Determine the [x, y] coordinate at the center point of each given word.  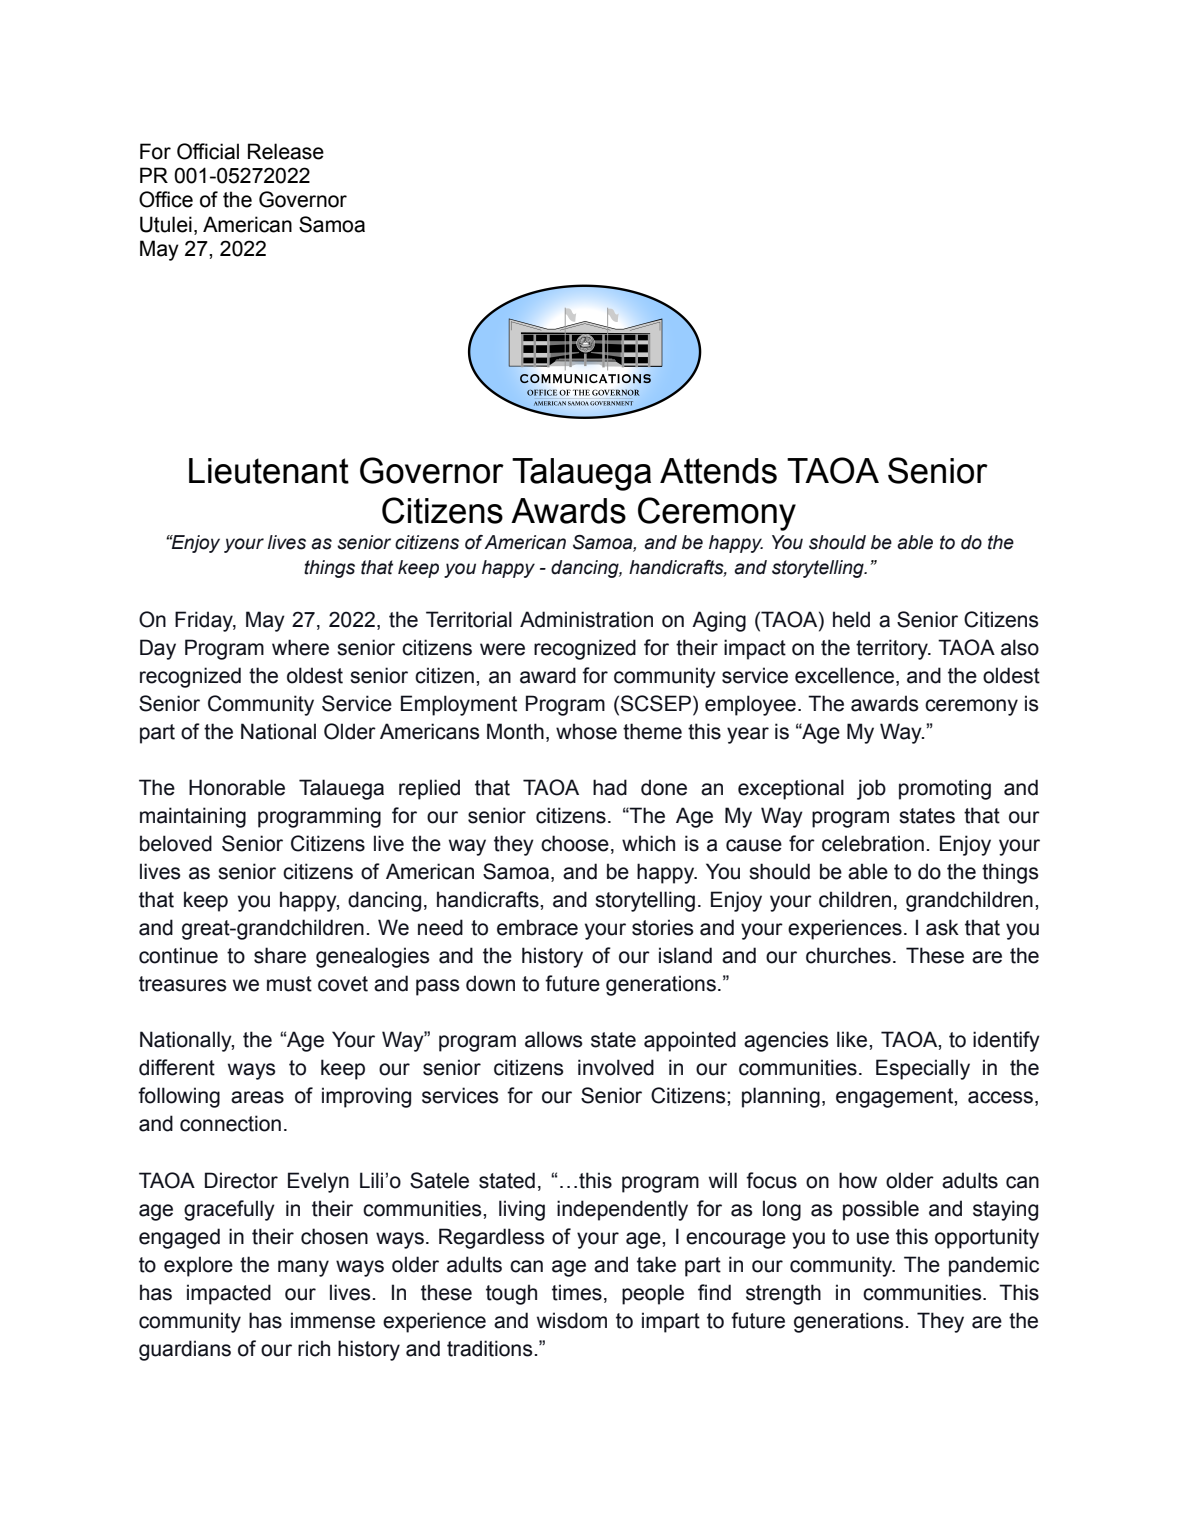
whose [586, 731]
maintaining [193, 817]
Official [208, 151]
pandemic [994, 1266]
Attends [718, 471]
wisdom [572, 1320]
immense [333, 1320]
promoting [945, 789]
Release [286, 151]
